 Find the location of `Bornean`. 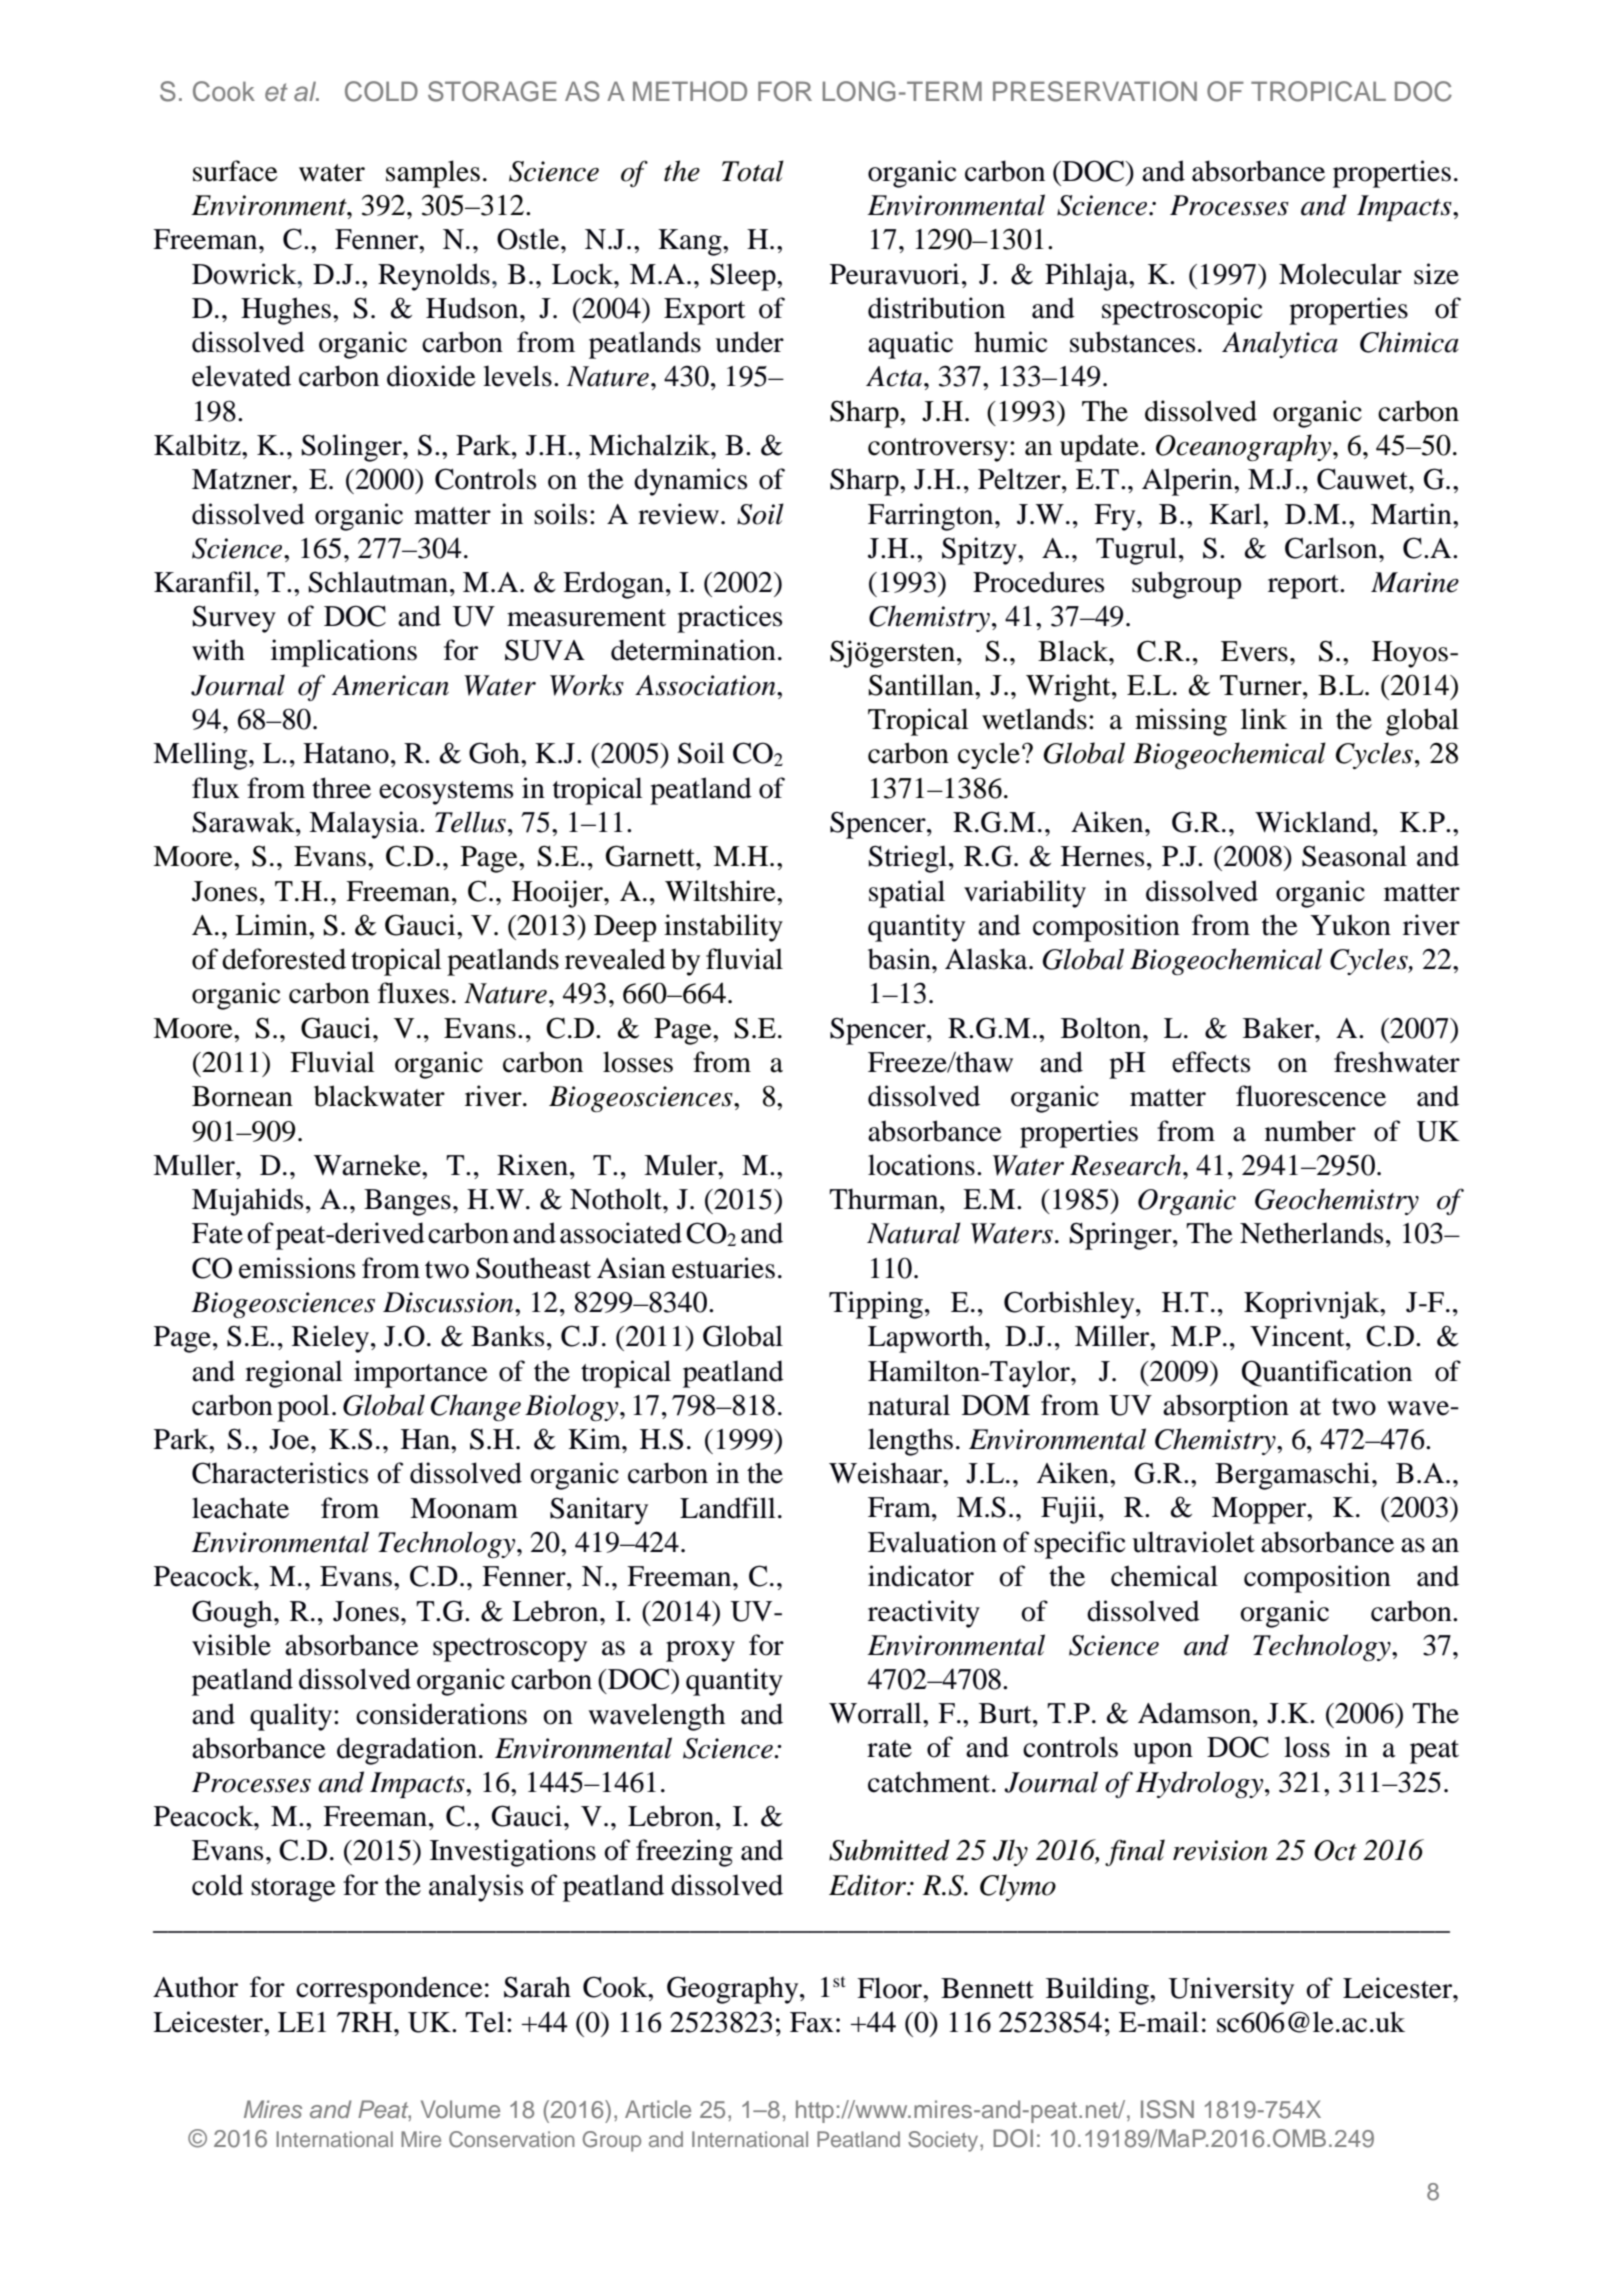

Bornean is located at coordinates (242, 1096).
